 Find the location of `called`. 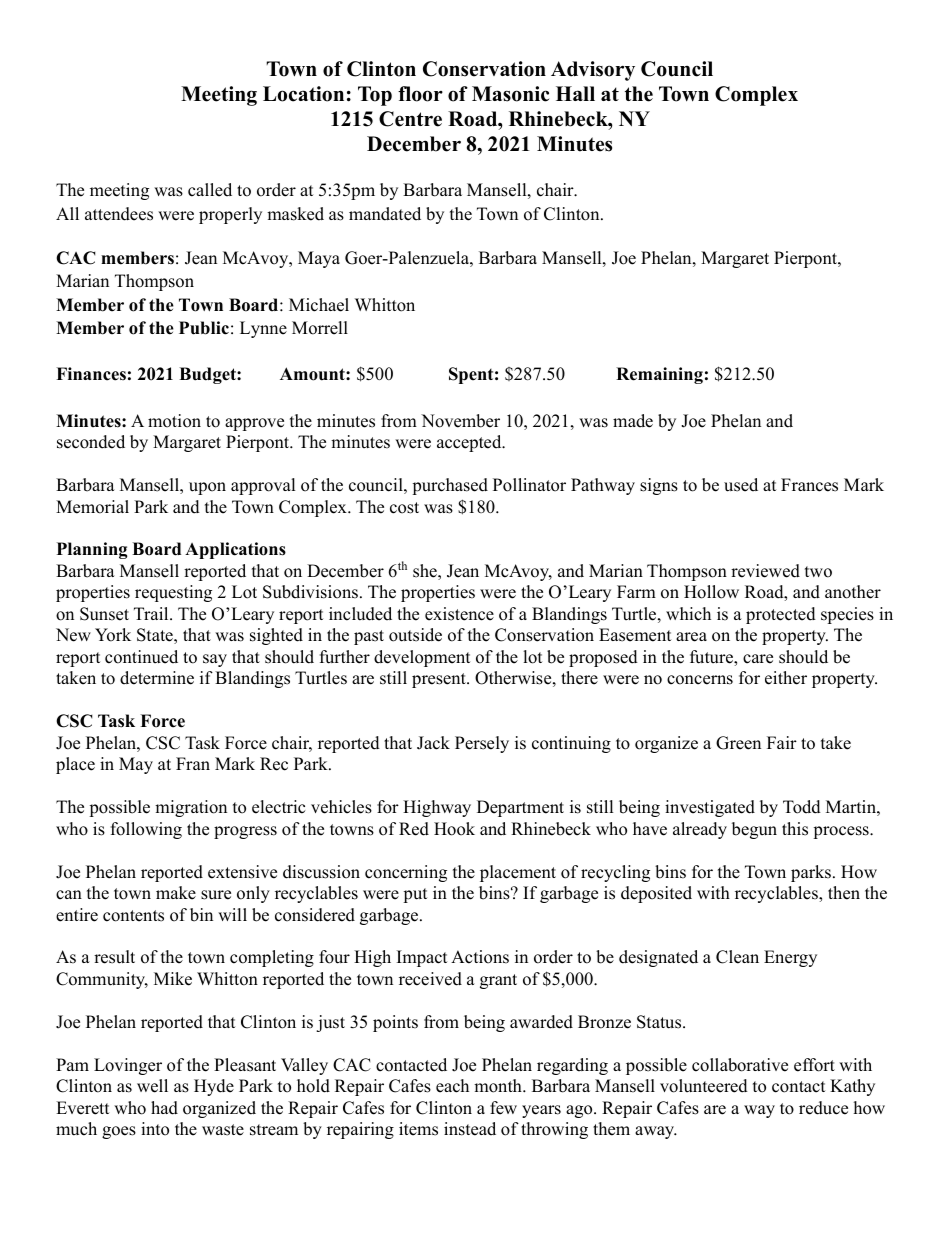

called is located at coordinates (210, 190).
